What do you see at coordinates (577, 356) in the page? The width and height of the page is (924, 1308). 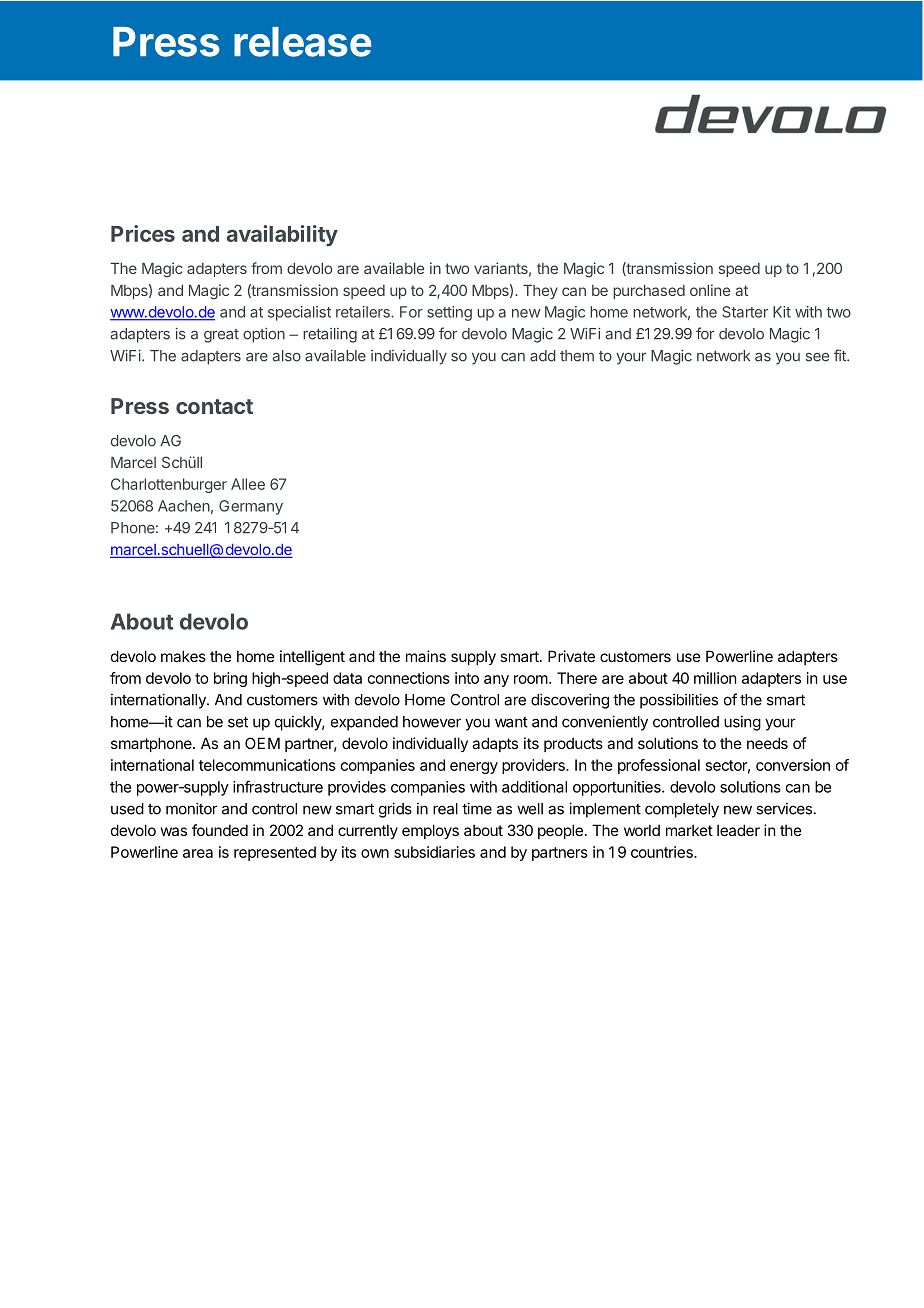 I see `them` at bounding box center [577, 356].
